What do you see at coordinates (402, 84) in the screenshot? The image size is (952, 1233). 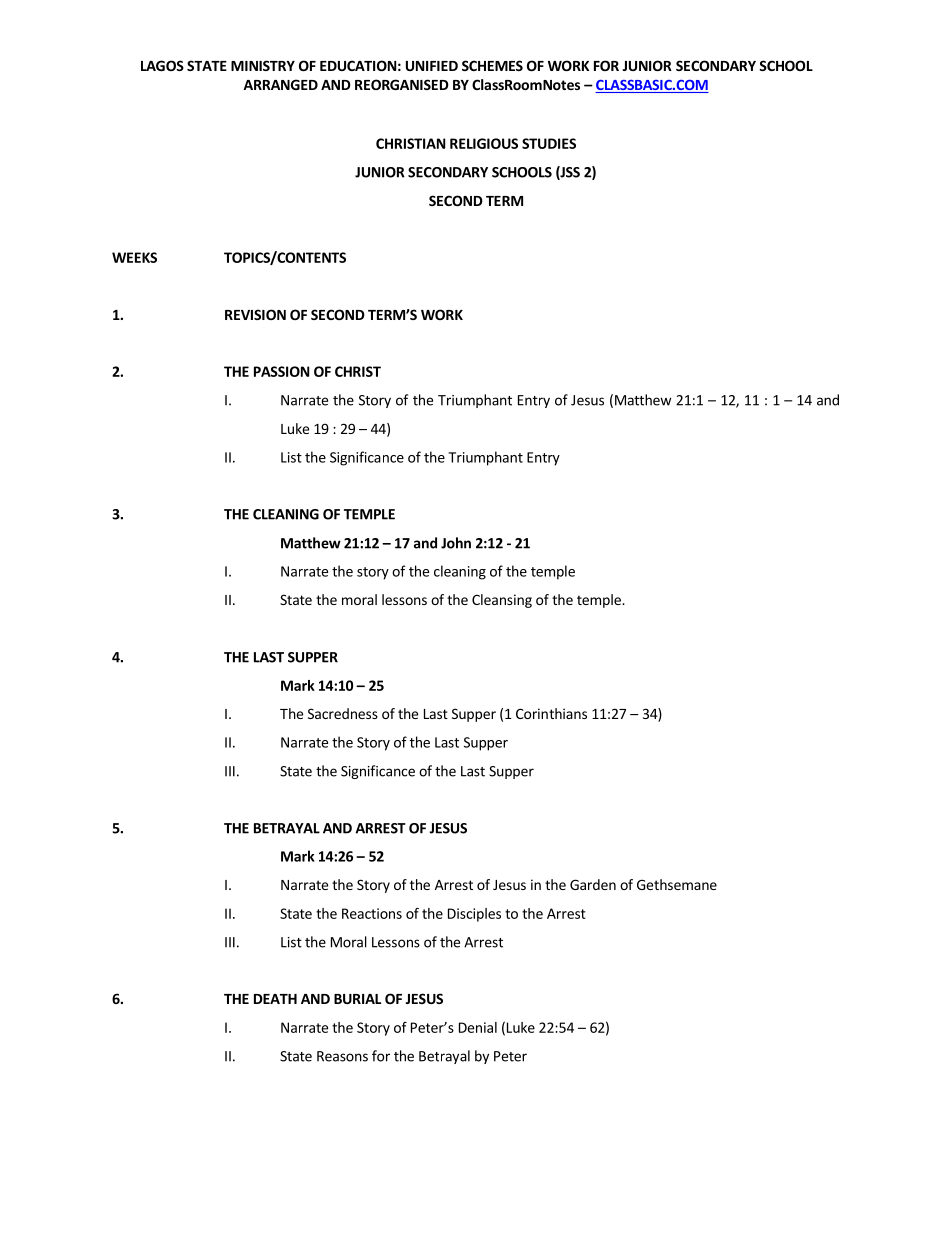 I see `REORGANISED` at bounding box center [402, 84].
